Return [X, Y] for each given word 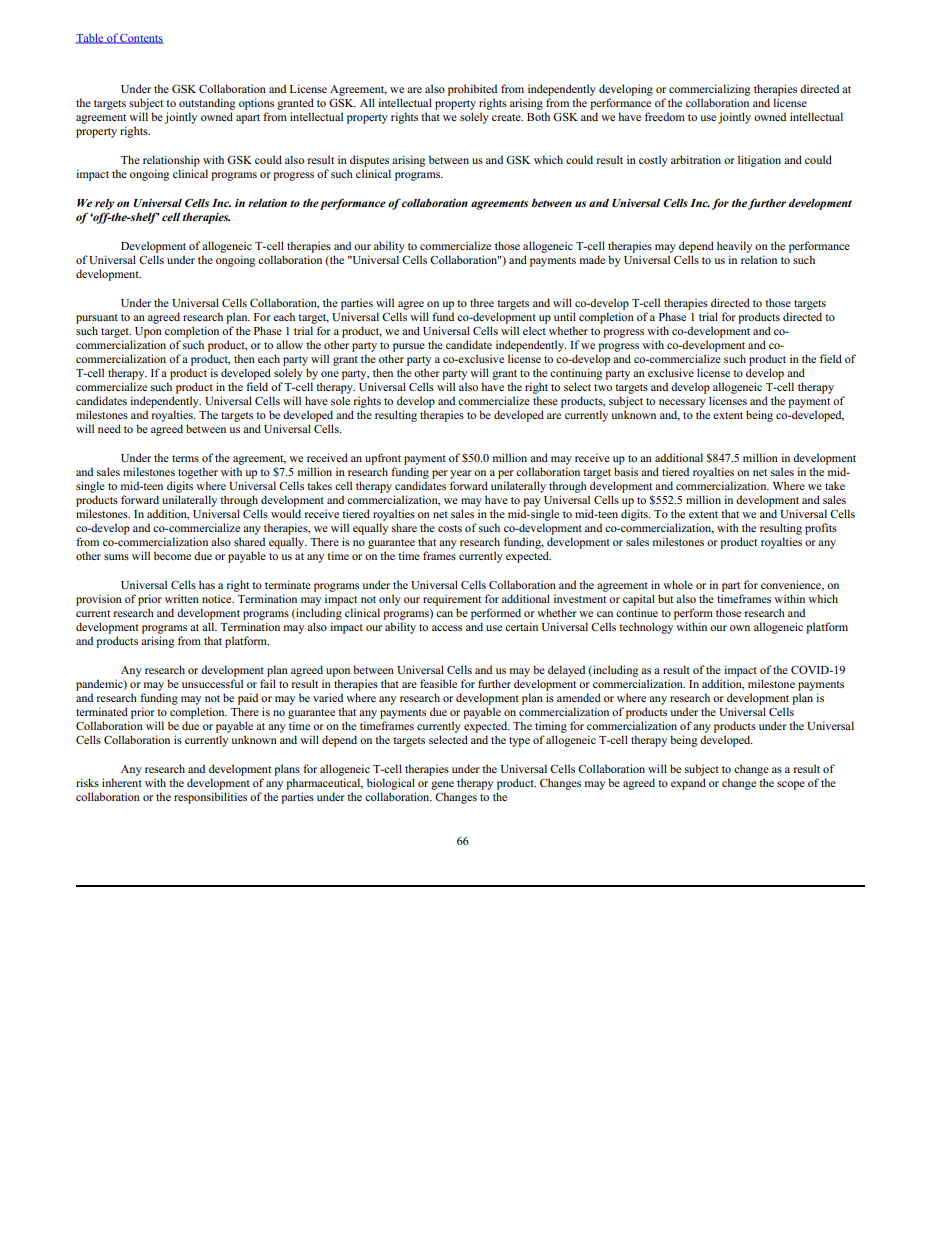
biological [391, 784]
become [172, 555]
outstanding [207, 104]
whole [678, 584]
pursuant [97, 319]
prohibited [472, 90]
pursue [409, 347]
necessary [682, 403]
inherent [122, 782]
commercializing [709, 90]
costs [450, 528]
